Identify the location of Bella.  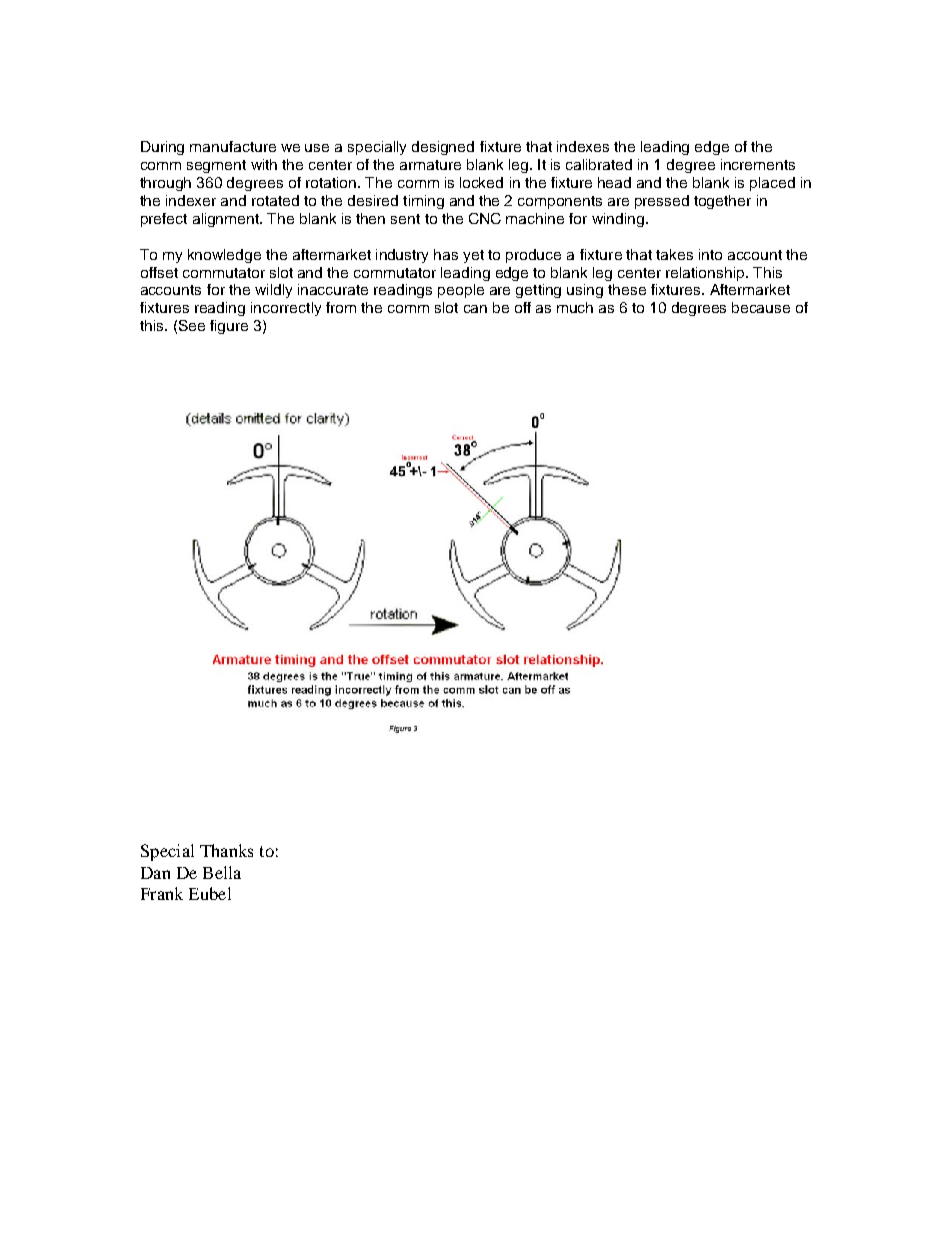
(222, 872).
